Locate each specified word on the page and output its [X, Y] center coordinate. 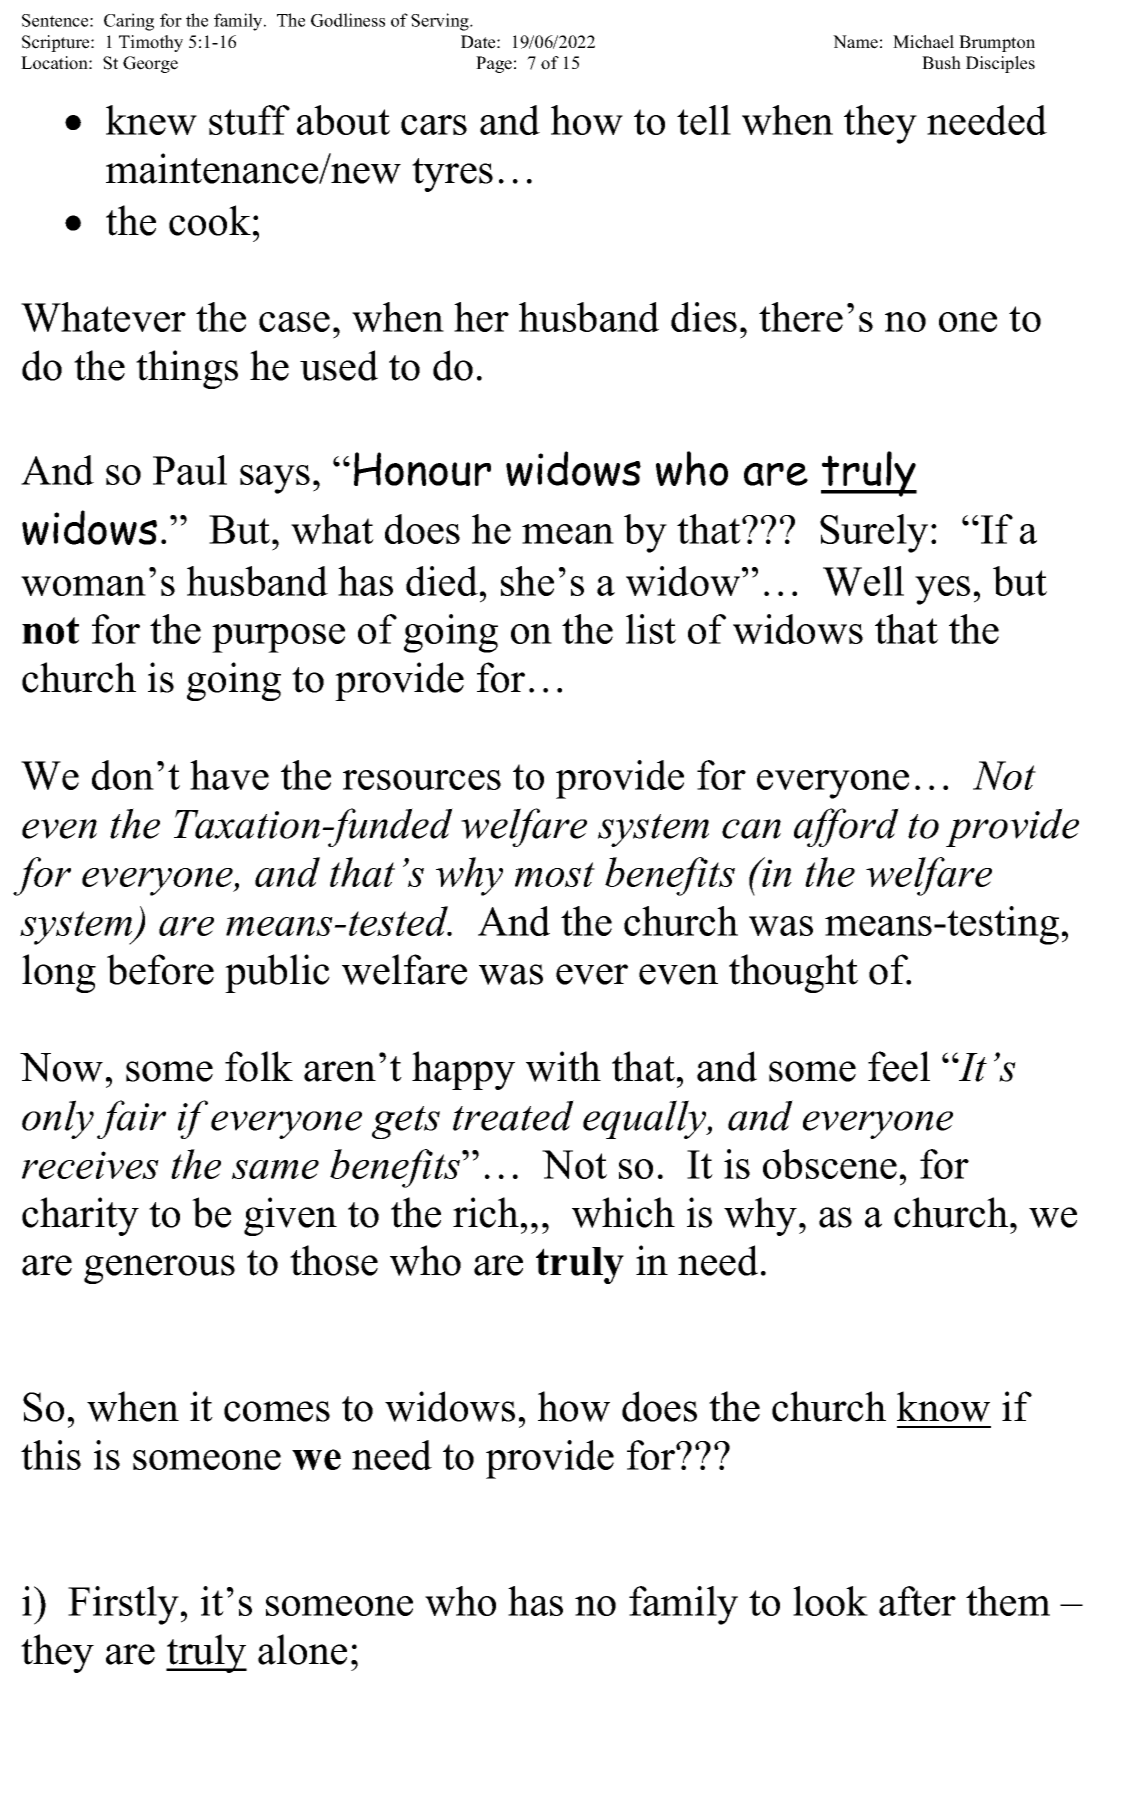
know [943, 1406]
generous [159, 1269]
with [563, 1066]
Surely [874, 533]
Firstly [123, 1605]
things [187, 369]
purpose [278, 638]
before [160, 969]
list [651, 629]
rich [486, 1212]
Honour [422, 469]
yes [942, 590]
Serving [441, 22]
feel [899, 1066]
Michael [923, 42]
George [150, 64]
